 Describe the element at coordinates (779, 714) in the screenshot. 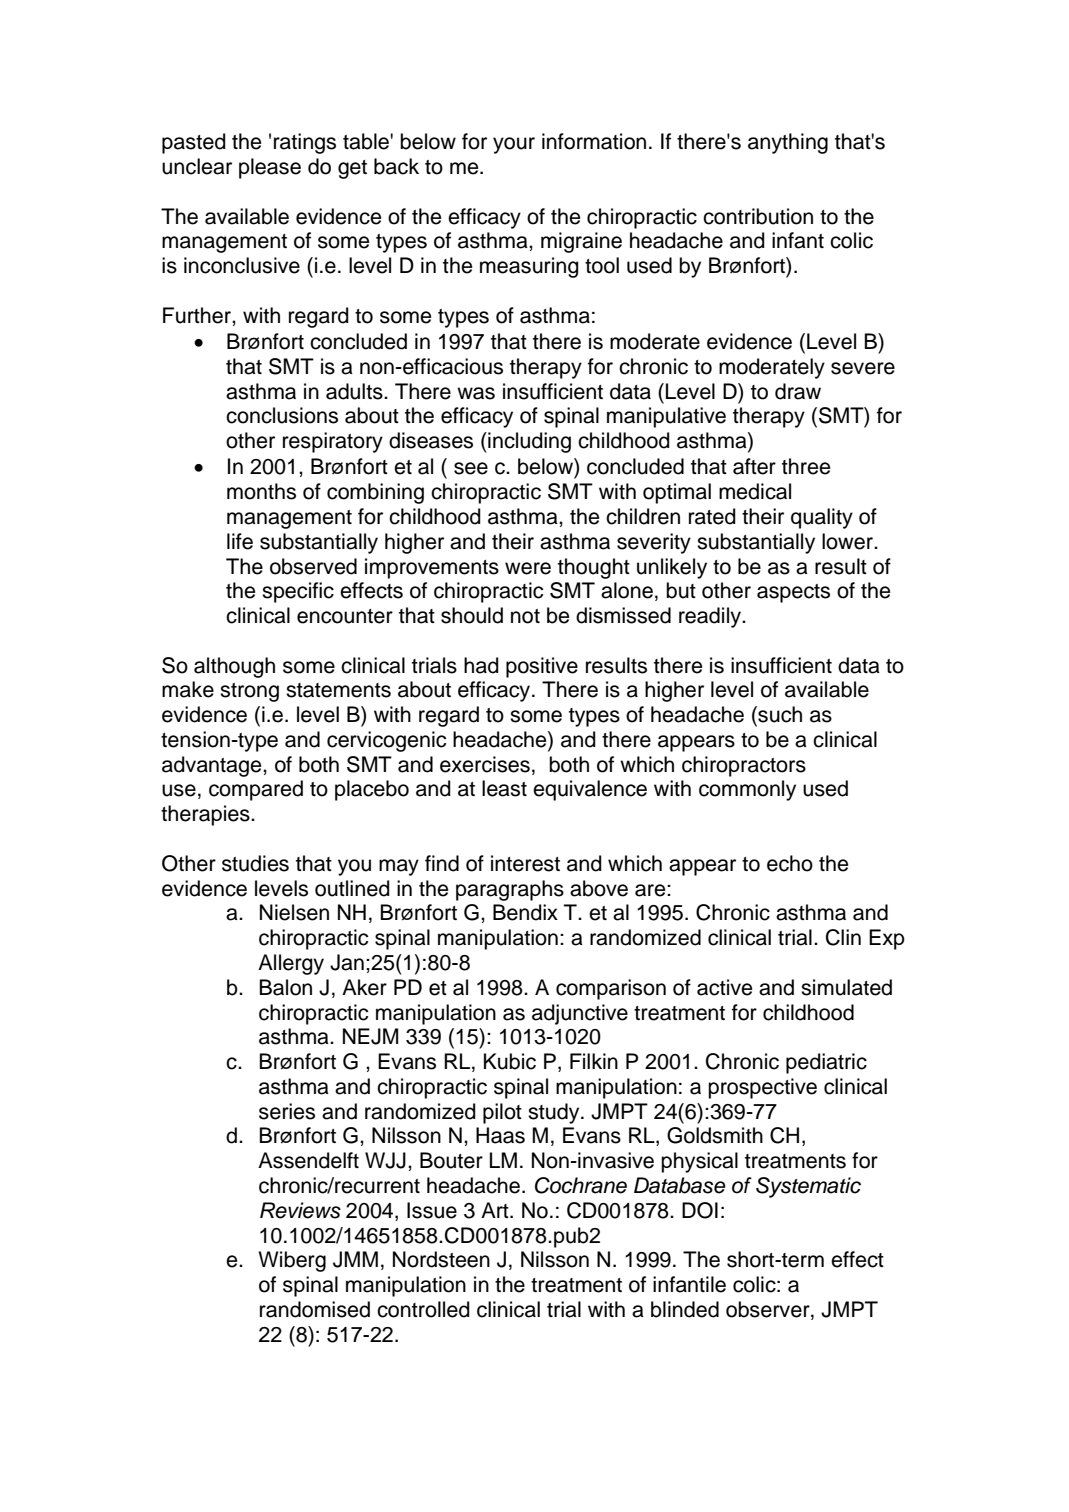

I see `such` at that location.
